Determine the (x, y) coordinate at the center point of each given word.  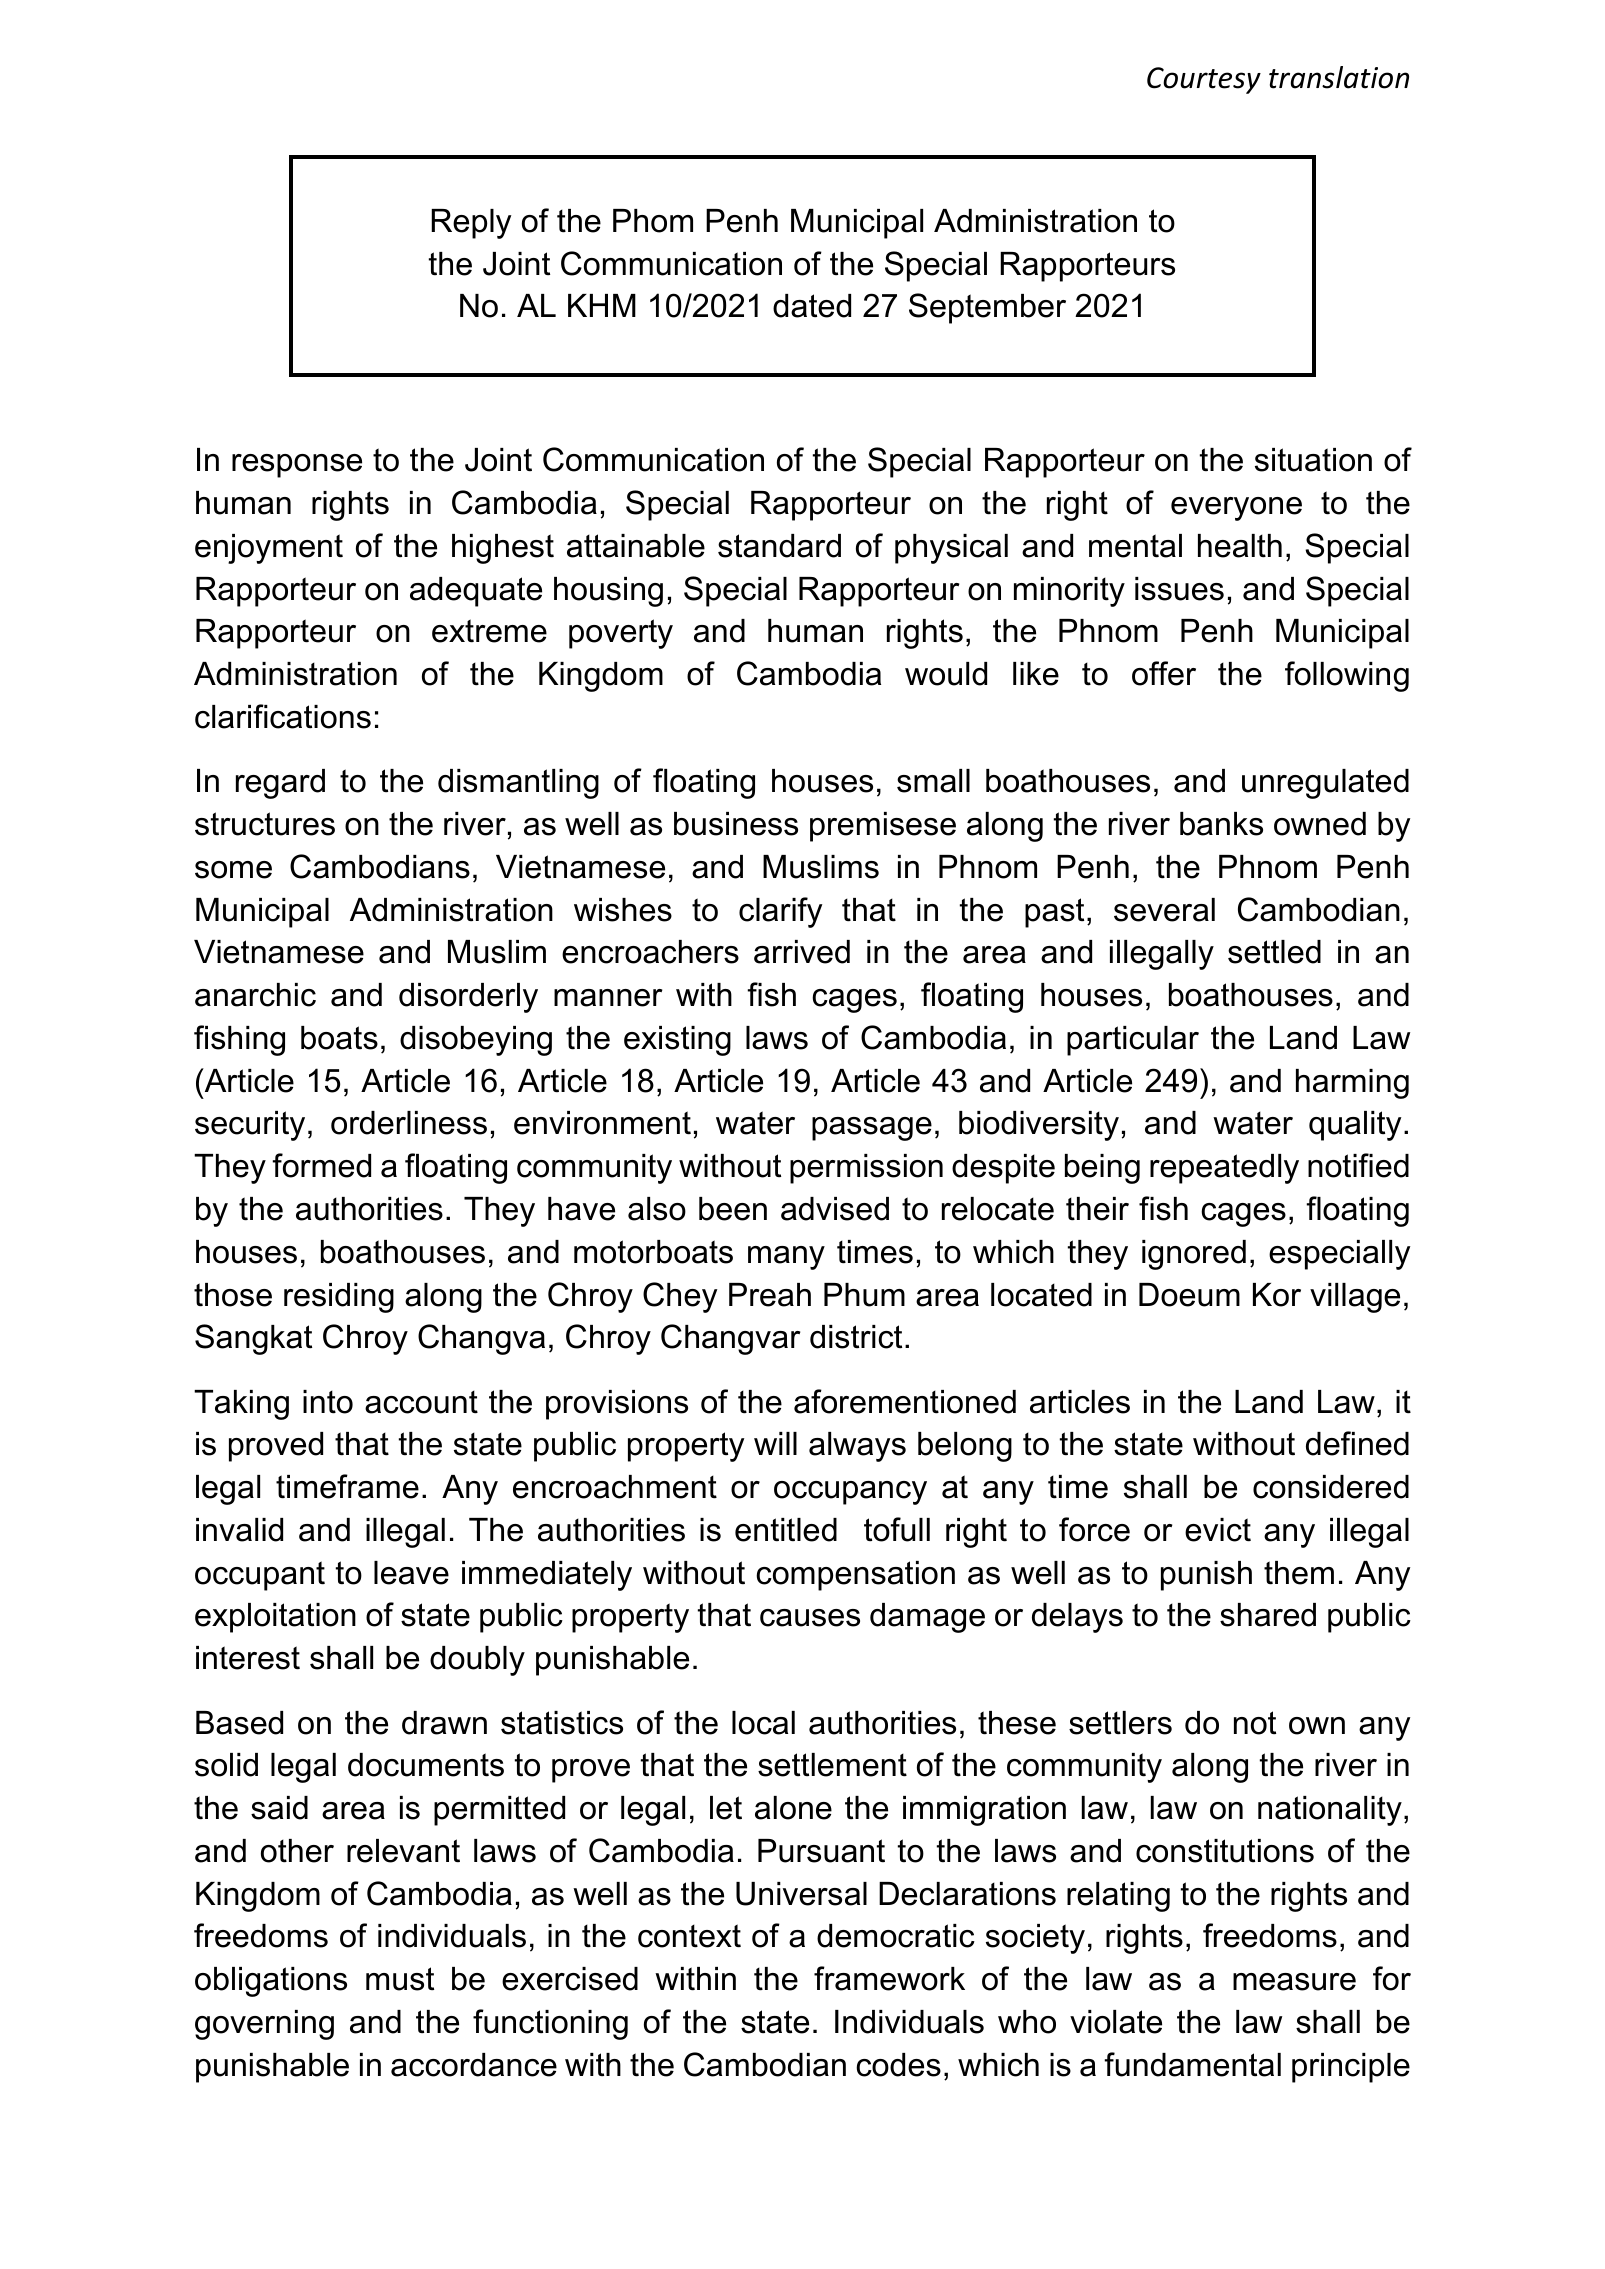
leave (411, 1573)
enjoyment (269, 549)
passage (872, 1129)
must (400, 1979)
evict (1218, 1530)
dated (812, 306)
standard (779, 546)
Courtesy (1204, 80)
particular (1133, 1041)
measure (1294, 1982)
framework (889, 1978)
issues (1179, 589)
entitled (786, 1530)
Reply (471, 224)
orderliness (409, 1123)
